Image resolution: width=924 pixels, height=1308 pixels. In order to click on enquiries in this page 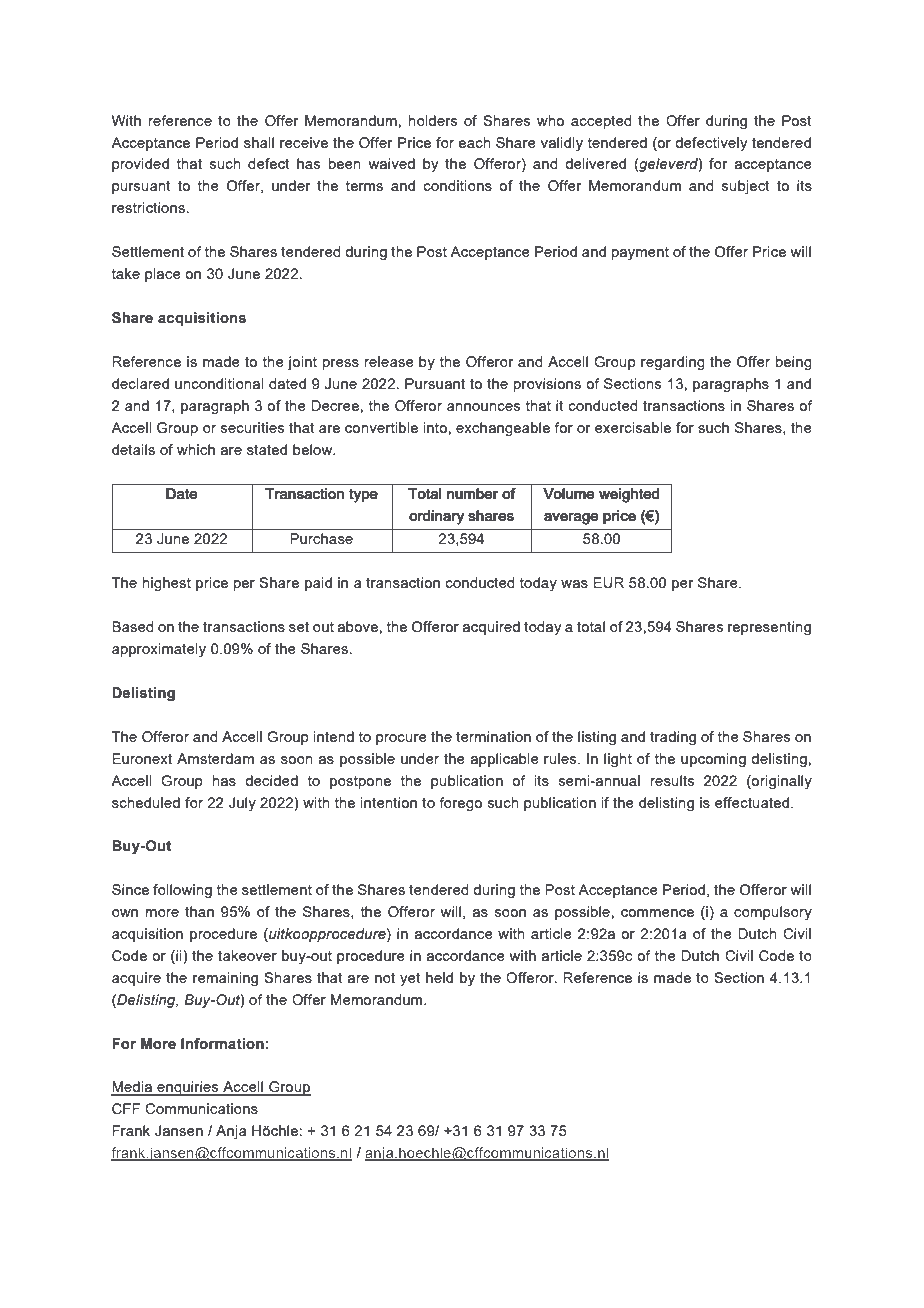, I will do `click(188, 1088)`.
